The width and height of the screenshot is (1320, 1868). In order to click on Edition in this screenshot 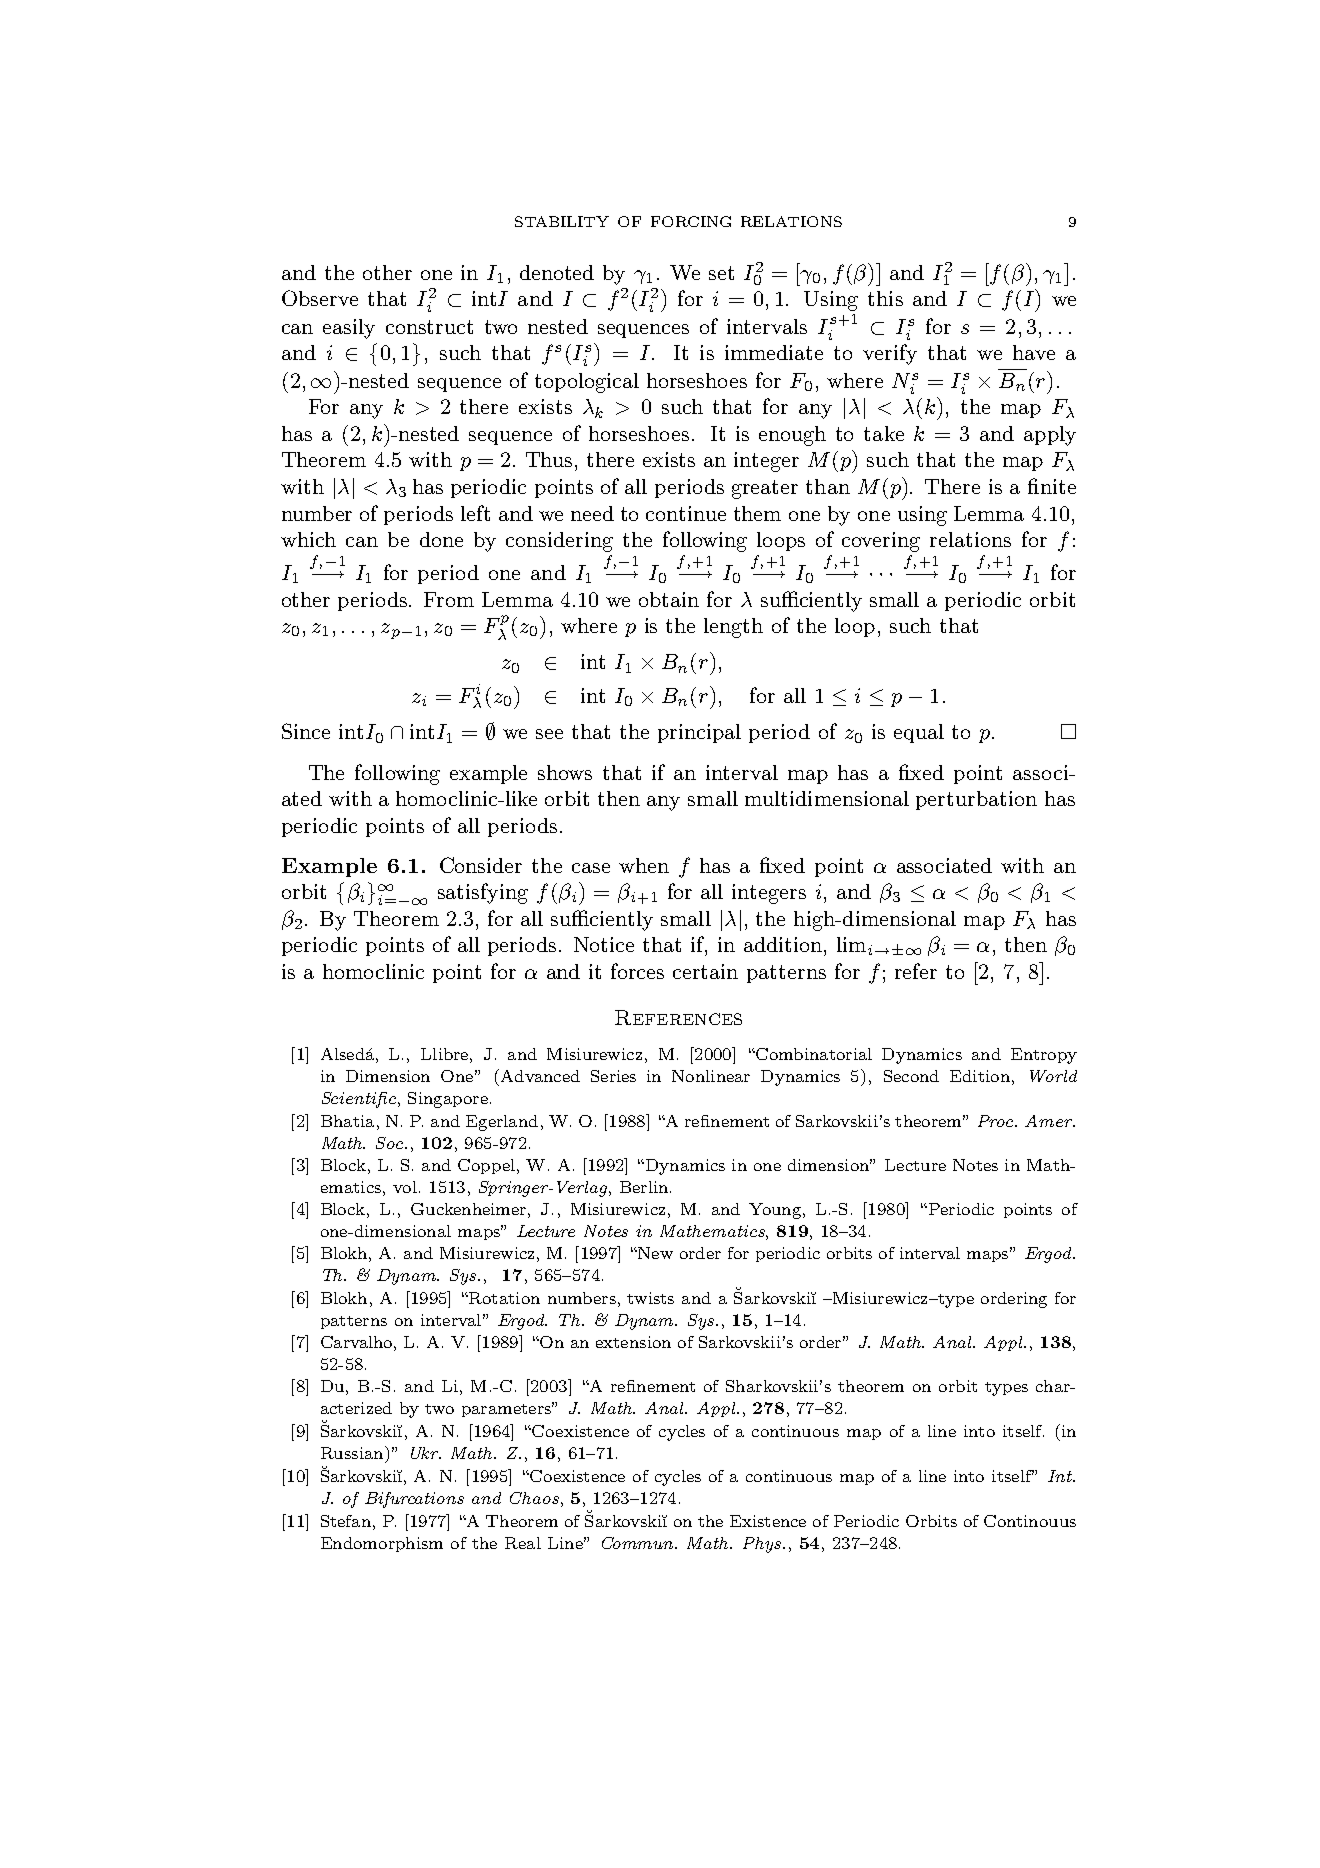, I will do `click(980, 1076)`.
